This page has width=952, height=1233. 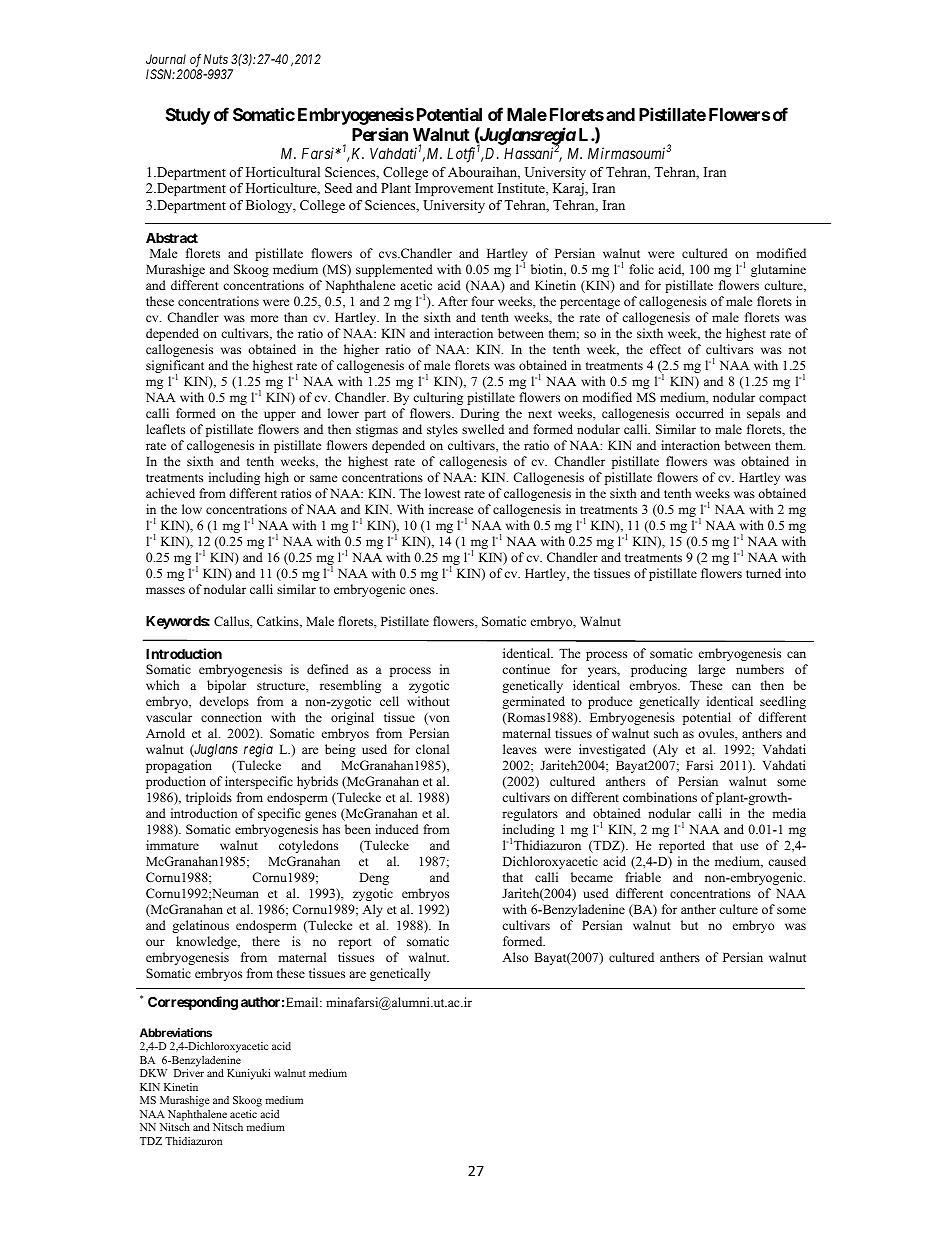 I want to click on Also, so click(x=515, y=957).
